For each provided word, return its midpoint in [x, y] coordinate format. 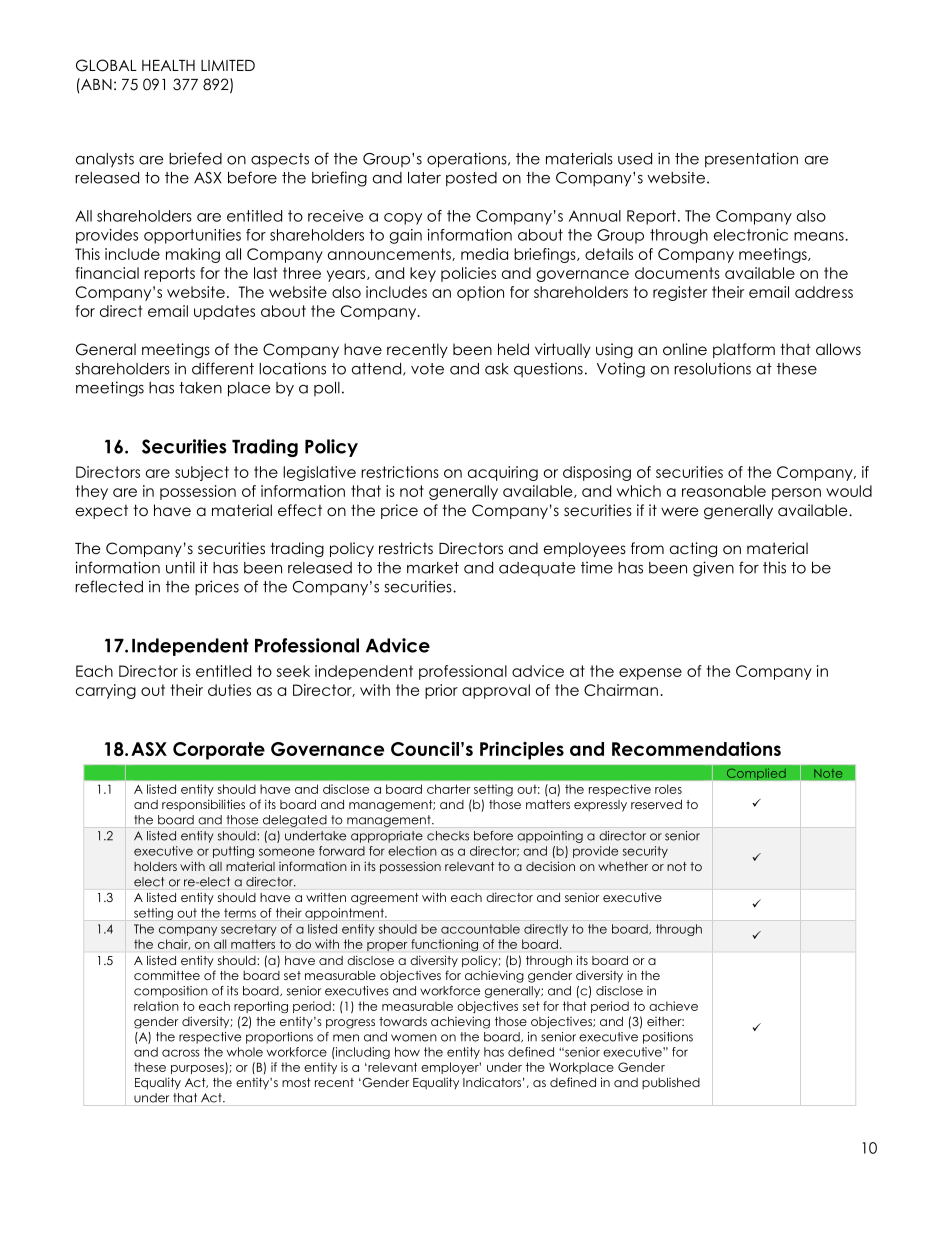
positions [668, 1038]
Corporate [219, 751]
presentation [751, 160]
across [181, 1053]
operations [468, 160]
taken [200, 388]
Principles [522, 750]
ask [496, 369]
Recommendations [696, 749]
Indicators [492, 1082]
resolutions [712, 368]
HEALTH [168, 65]
